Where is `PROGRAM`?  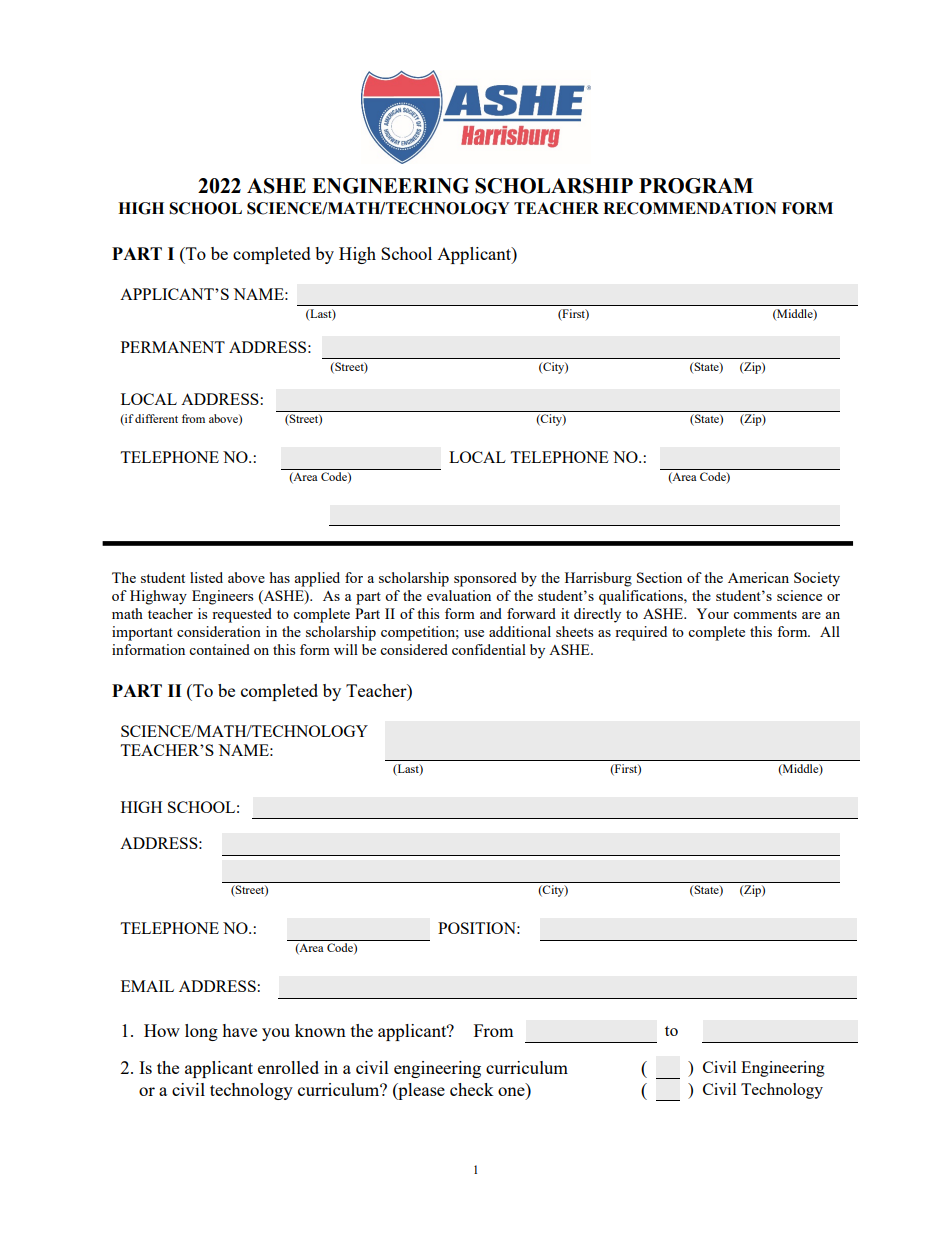 PROGRAM is located at coordinates (696, 186).
